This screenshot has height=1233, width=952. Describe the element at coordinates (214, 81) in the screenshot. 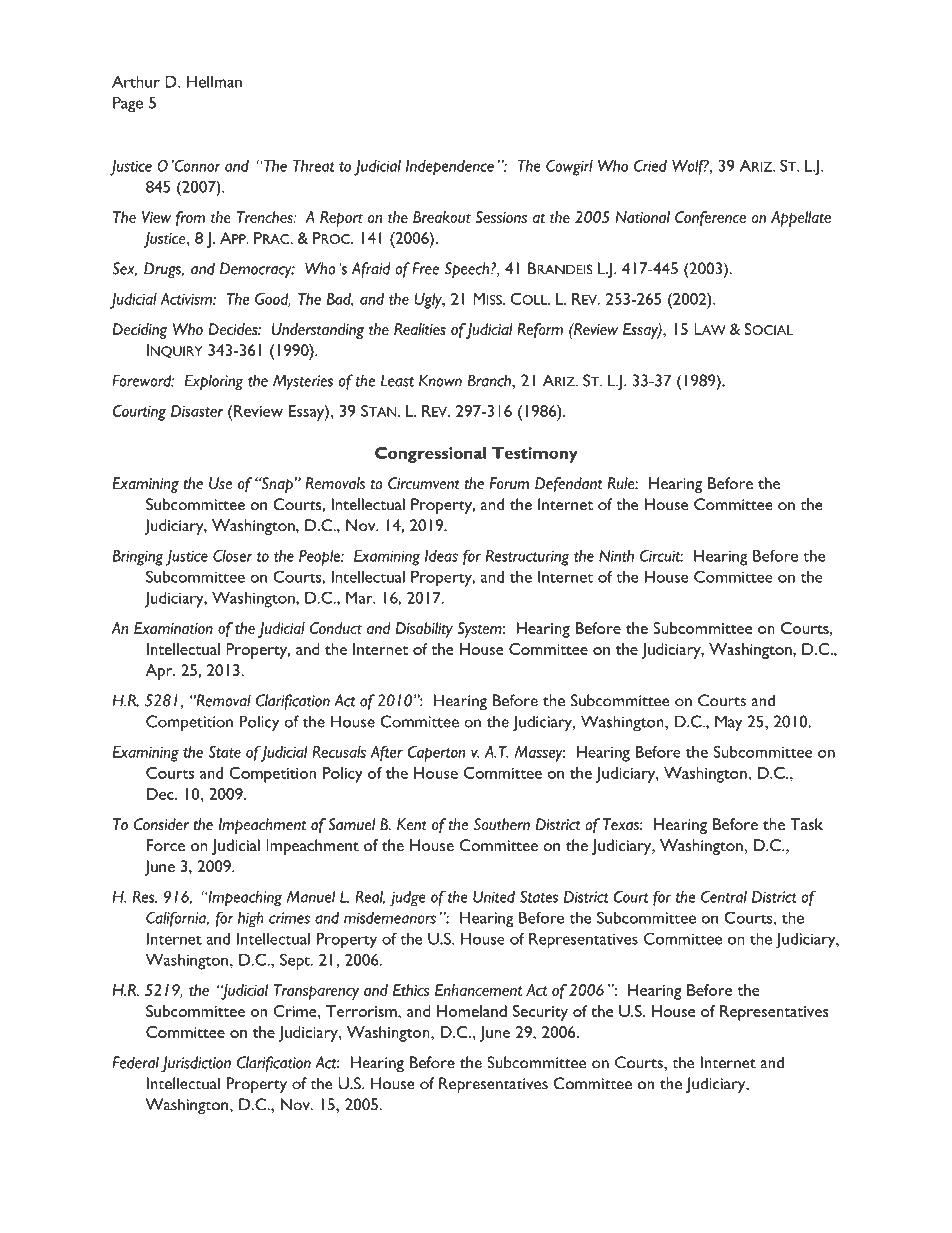

I see `Hellman` at that location.
